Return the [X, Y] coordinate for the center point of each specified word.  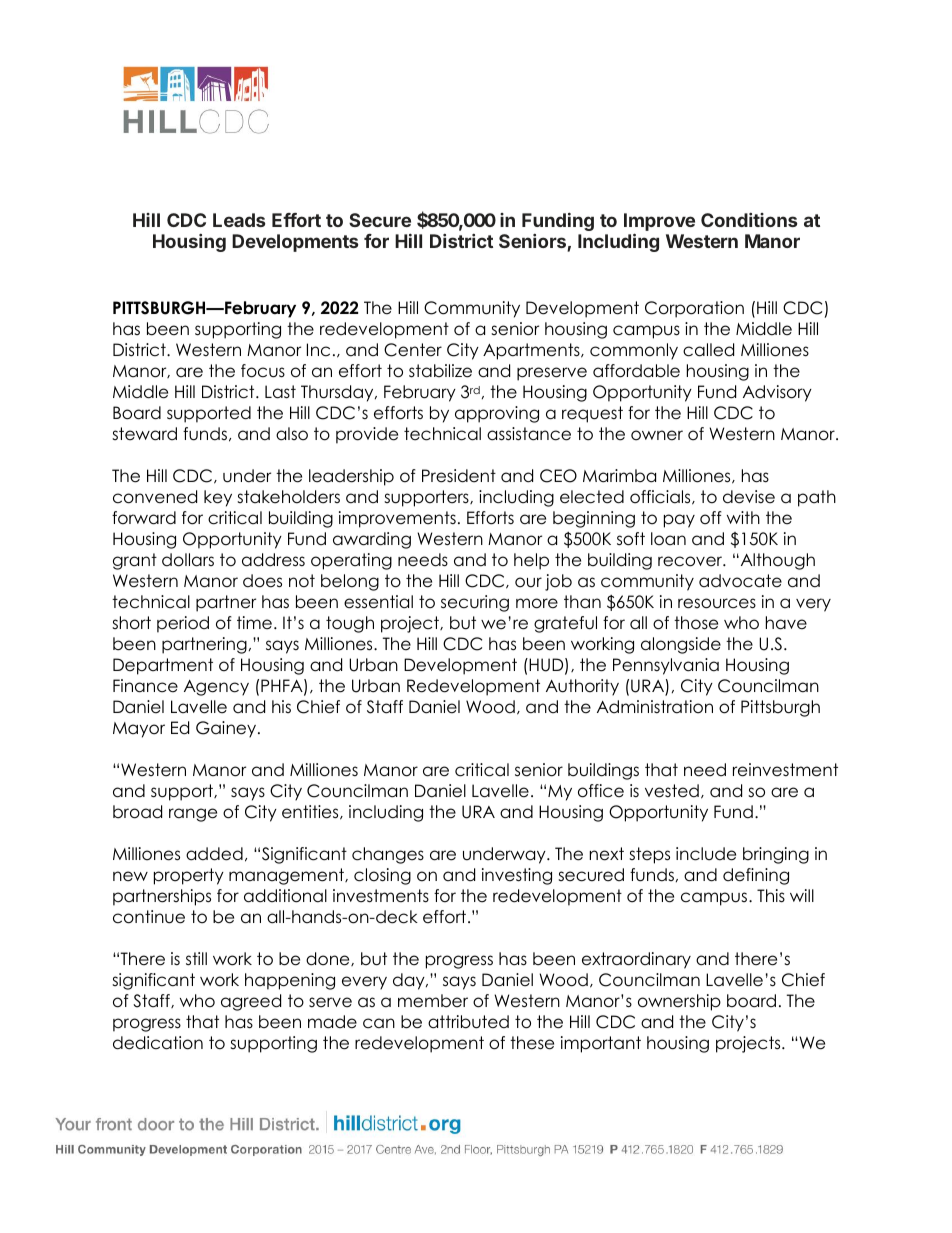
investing [517, 876]
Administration [655, 707]
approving [497, 414]
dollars [188, 560]
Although [776, 561]
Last [280, 392]
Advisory [777, 393]
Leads [239, 220]
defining [756, 876]
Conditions [749, 220]
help [531, 561]
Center [413, 350]
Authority [582, 687]
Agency [216, 688]
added [214, 854]
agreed [251, 1002]
